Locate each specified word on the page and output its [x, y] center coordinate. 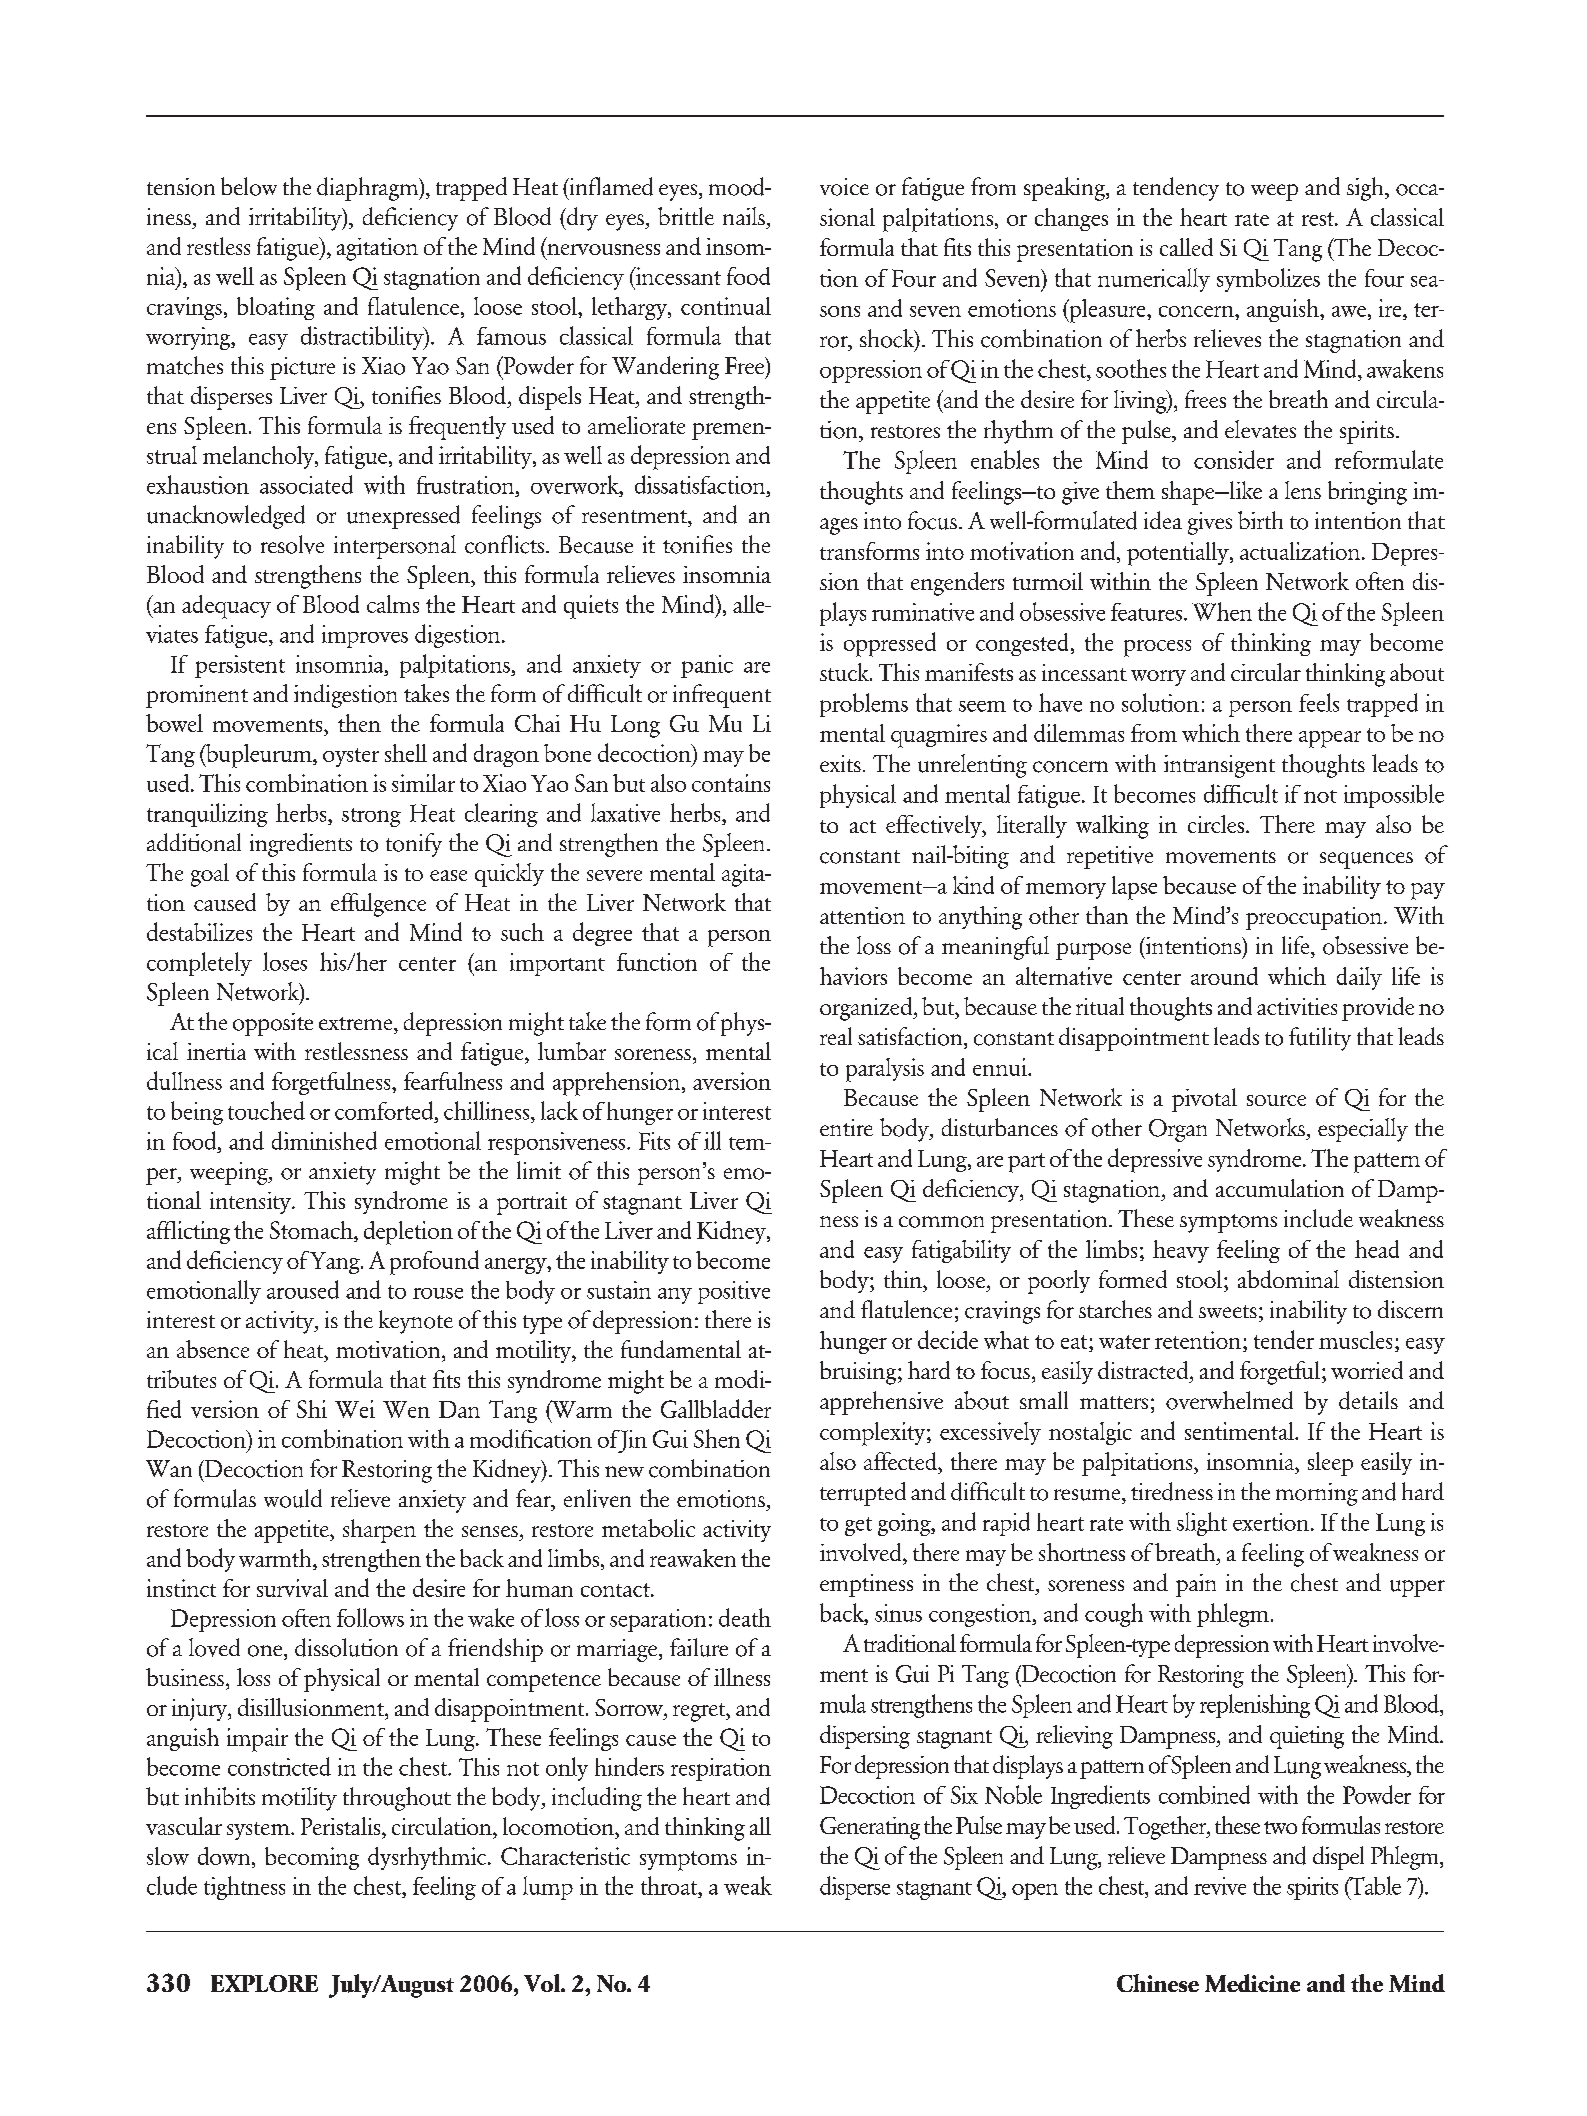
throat [670, 1885]
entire [846, 1127]
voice [844, 187]
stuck [845, 672]
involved [862, 1552]
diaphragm [368, 189]
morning [1317, 1494]
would [293, 1498]
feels [1319, 702]
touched [266, 1110]
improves [365, 636]
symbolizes [1268, 280]
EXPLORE [264, 1983]
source [1276, 1100]
